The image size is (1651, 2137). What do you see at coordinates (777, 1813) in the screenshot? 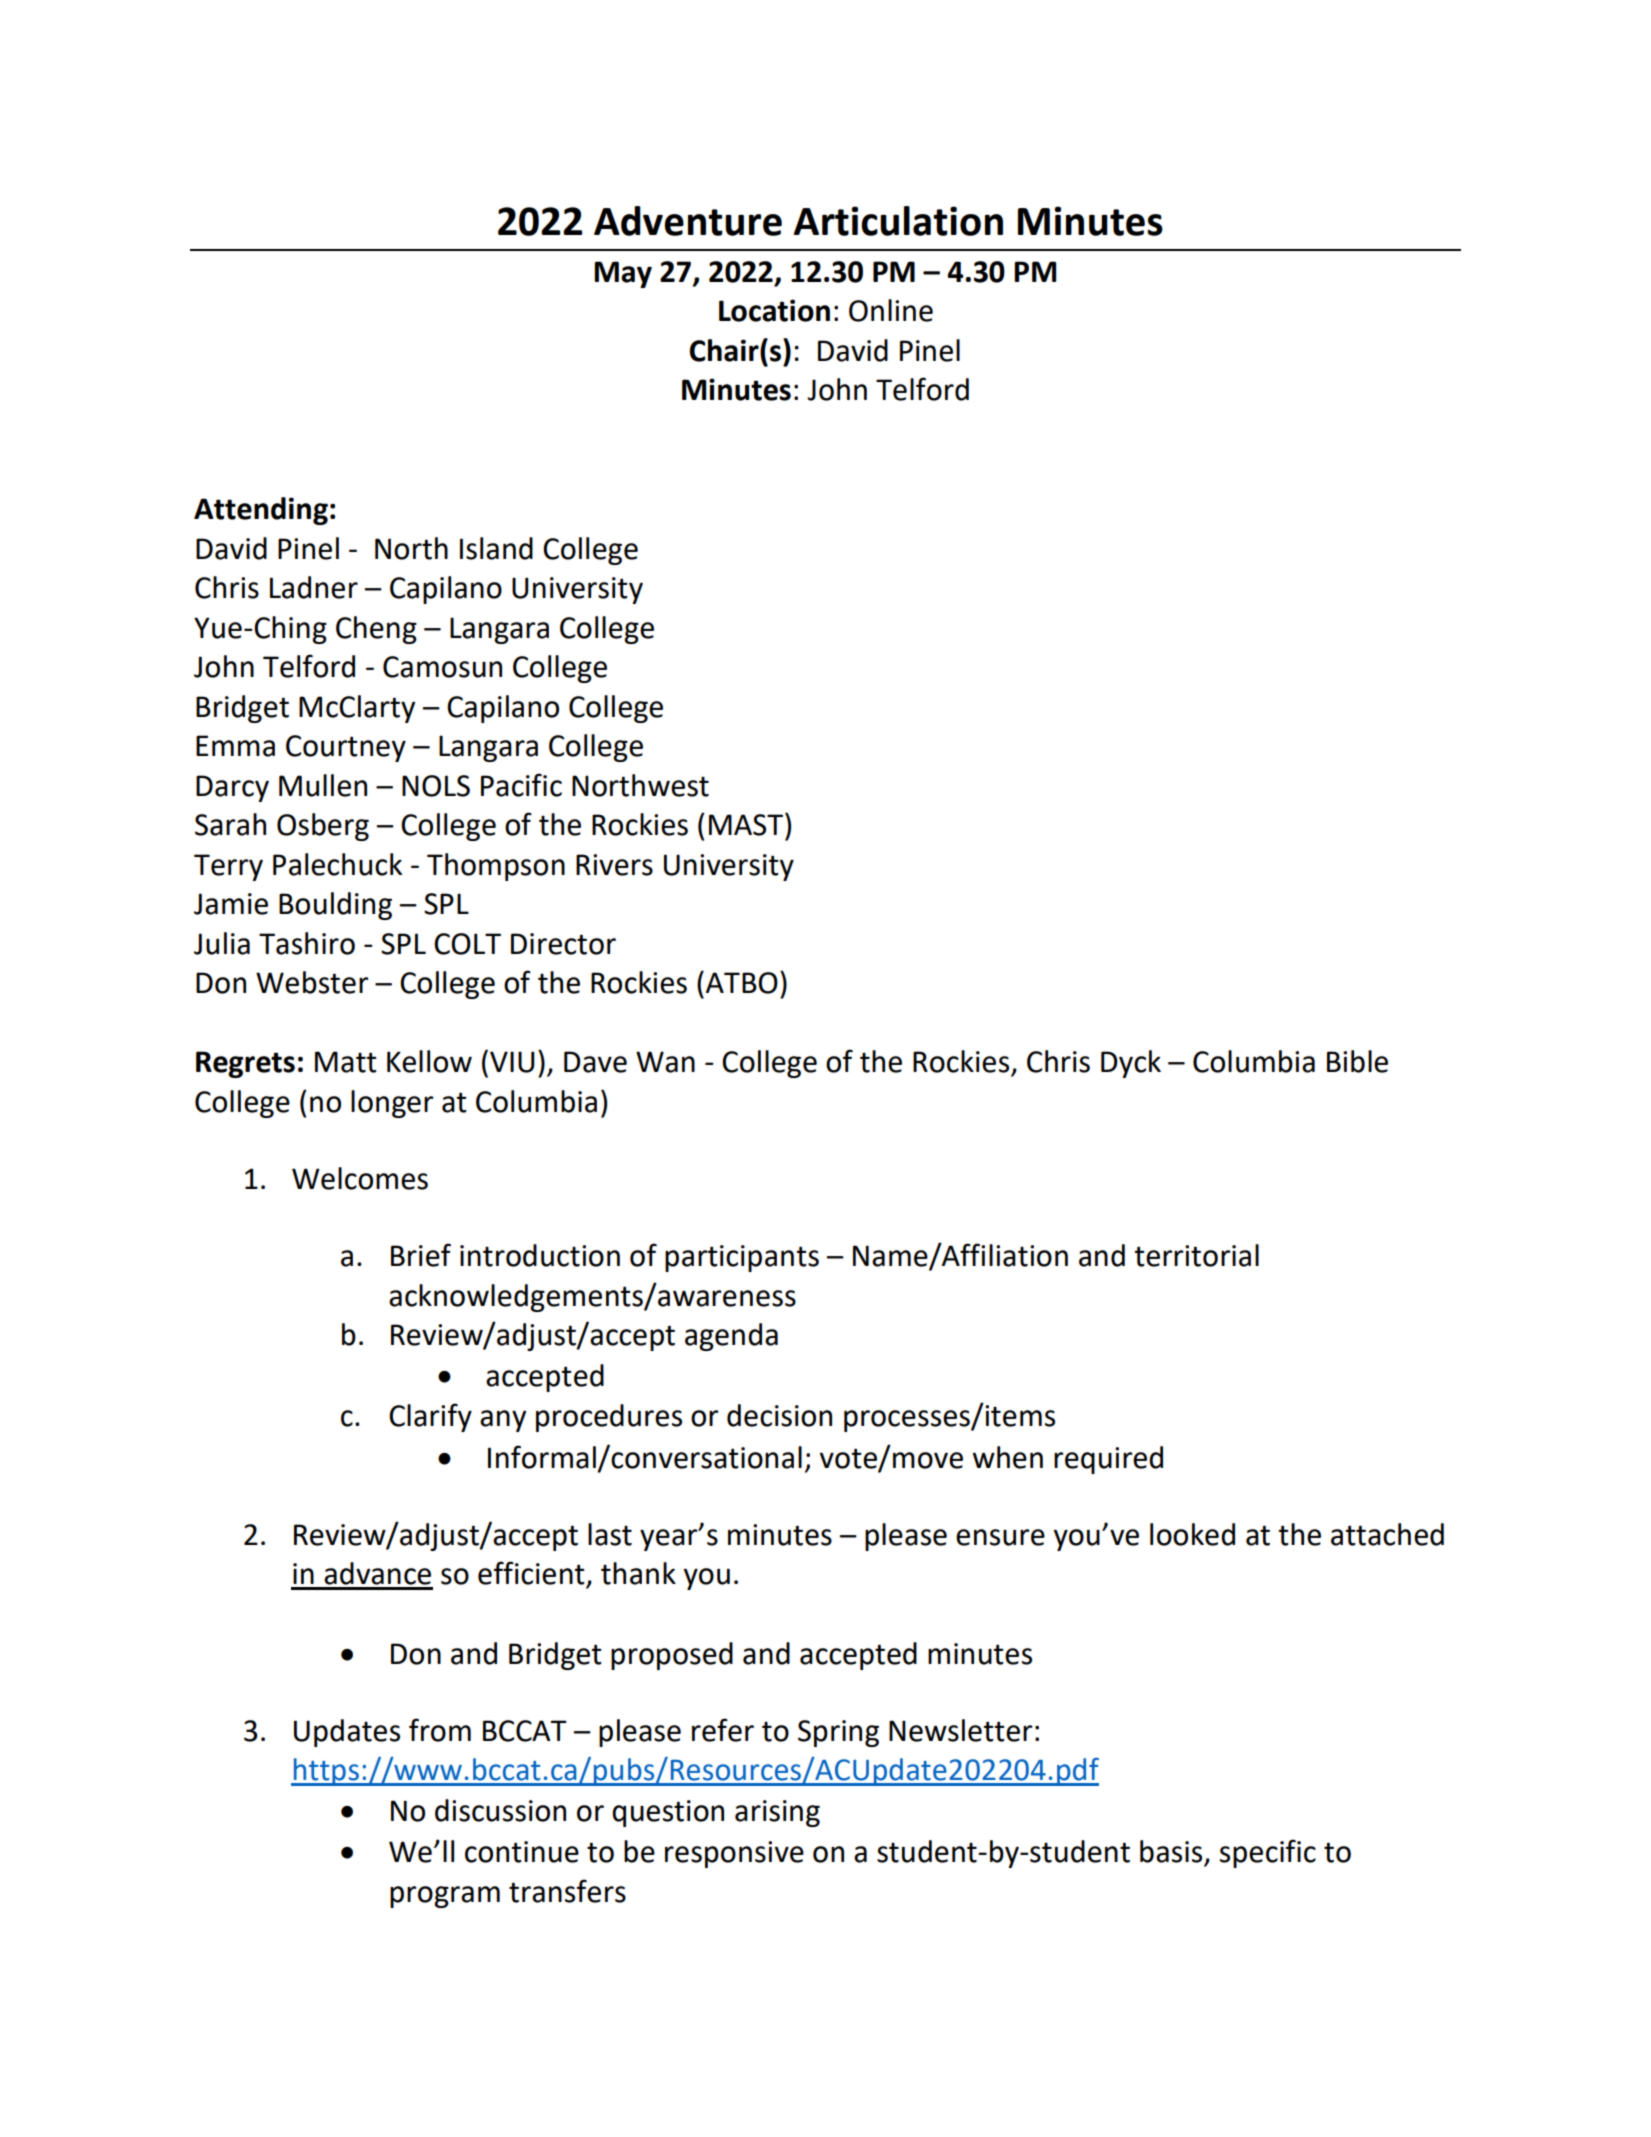
I see `arising` at bounding box center [777, 1813].
